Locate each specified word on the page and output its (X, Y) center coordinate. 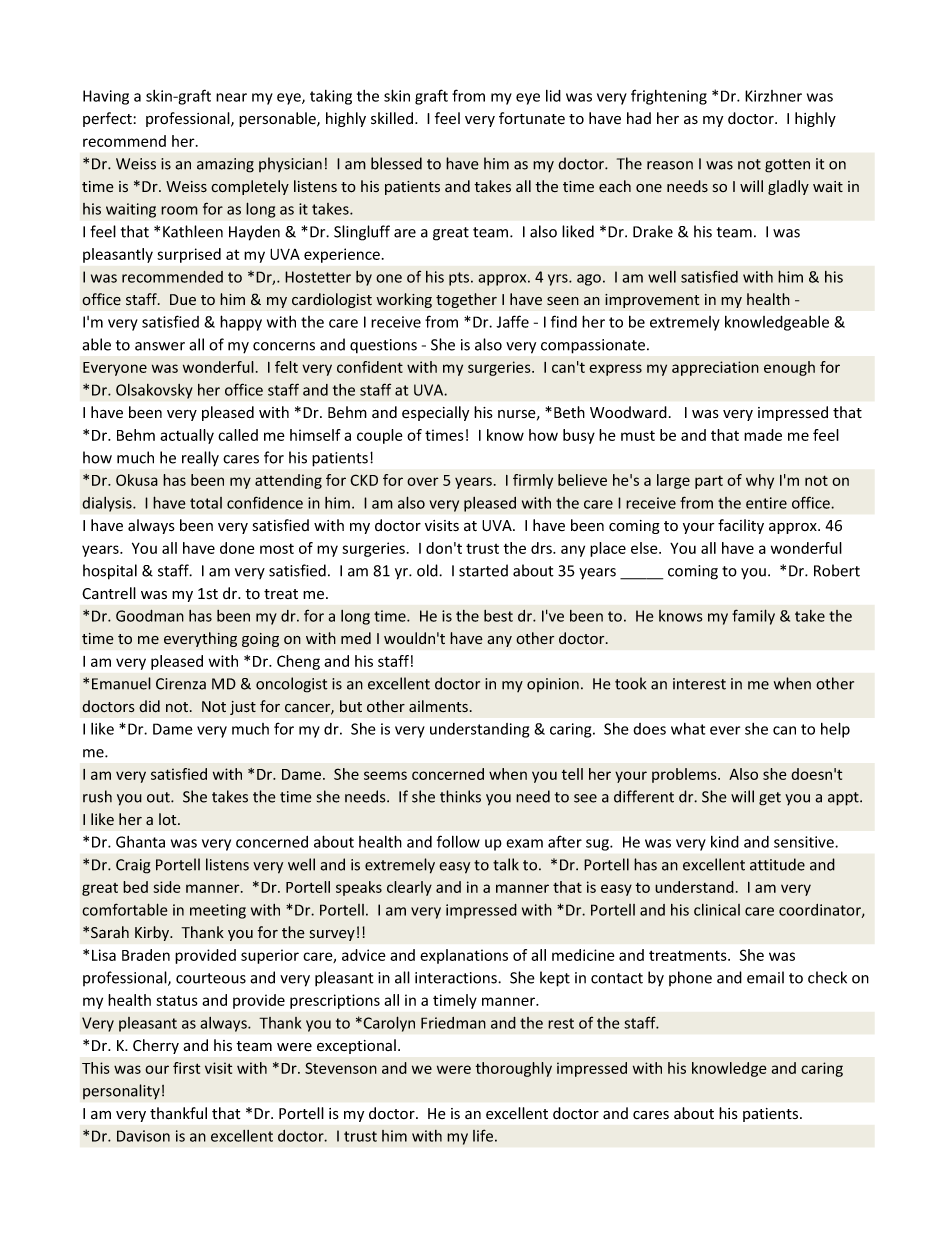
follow (458, 841)
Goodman (150, 616)
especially (435, 413)
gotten (787, 166)
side (166, 887)
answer (160, 346)
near (231, 97)
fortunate (532, 118)
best (498, 616)
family (753, 617)
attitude (777, 864)
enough (789, 368)
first (186, 1068)
